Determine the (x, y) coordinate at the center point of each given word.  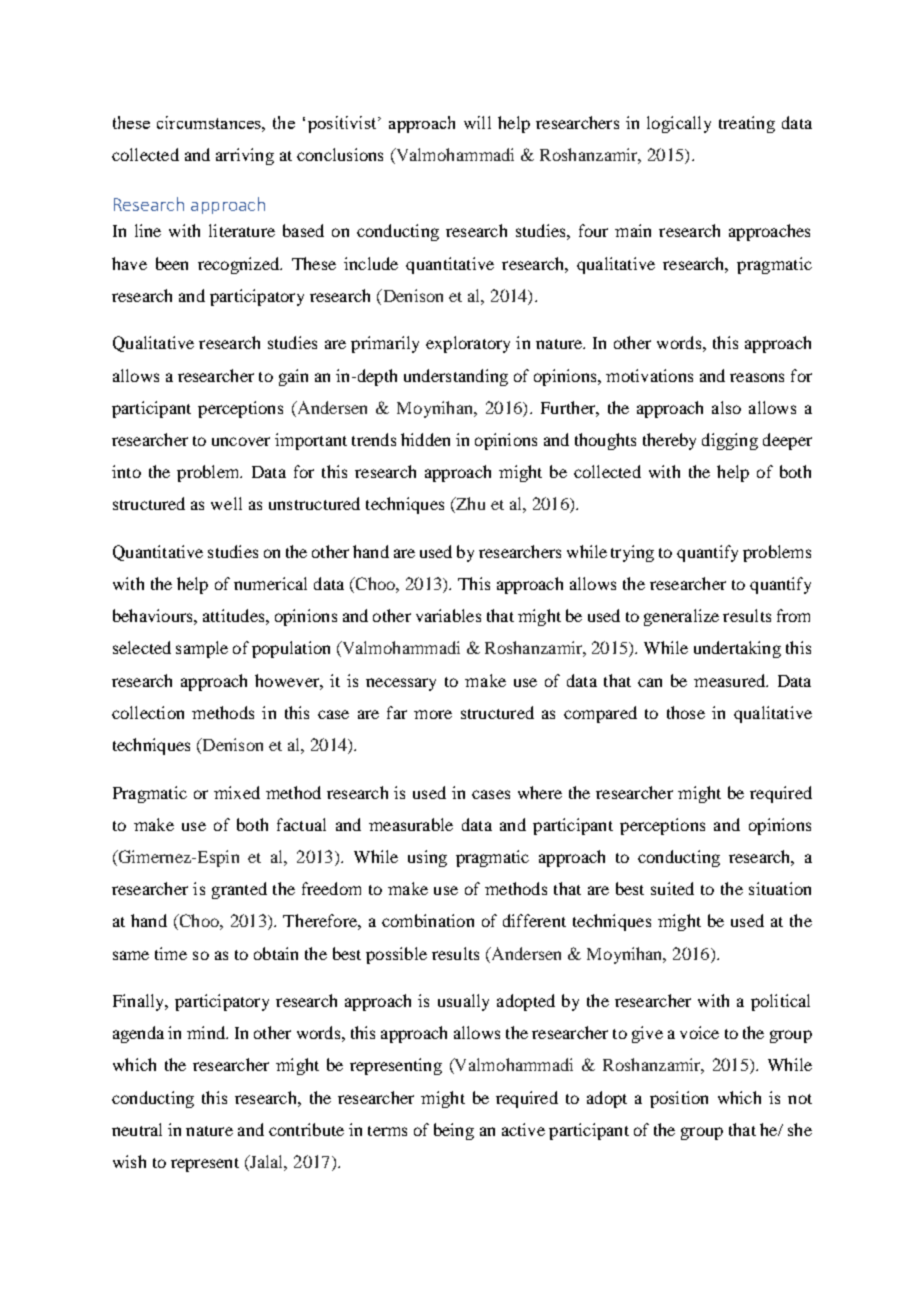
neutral (137, 1129)
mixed (237, 792)
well (226, 503)
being (454, 1131)
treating (747, 124)
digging (730, 441)
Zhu (469, 505)
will (477, 122)
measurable (411, 824)
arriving (245, 156)
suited (672, 888)
